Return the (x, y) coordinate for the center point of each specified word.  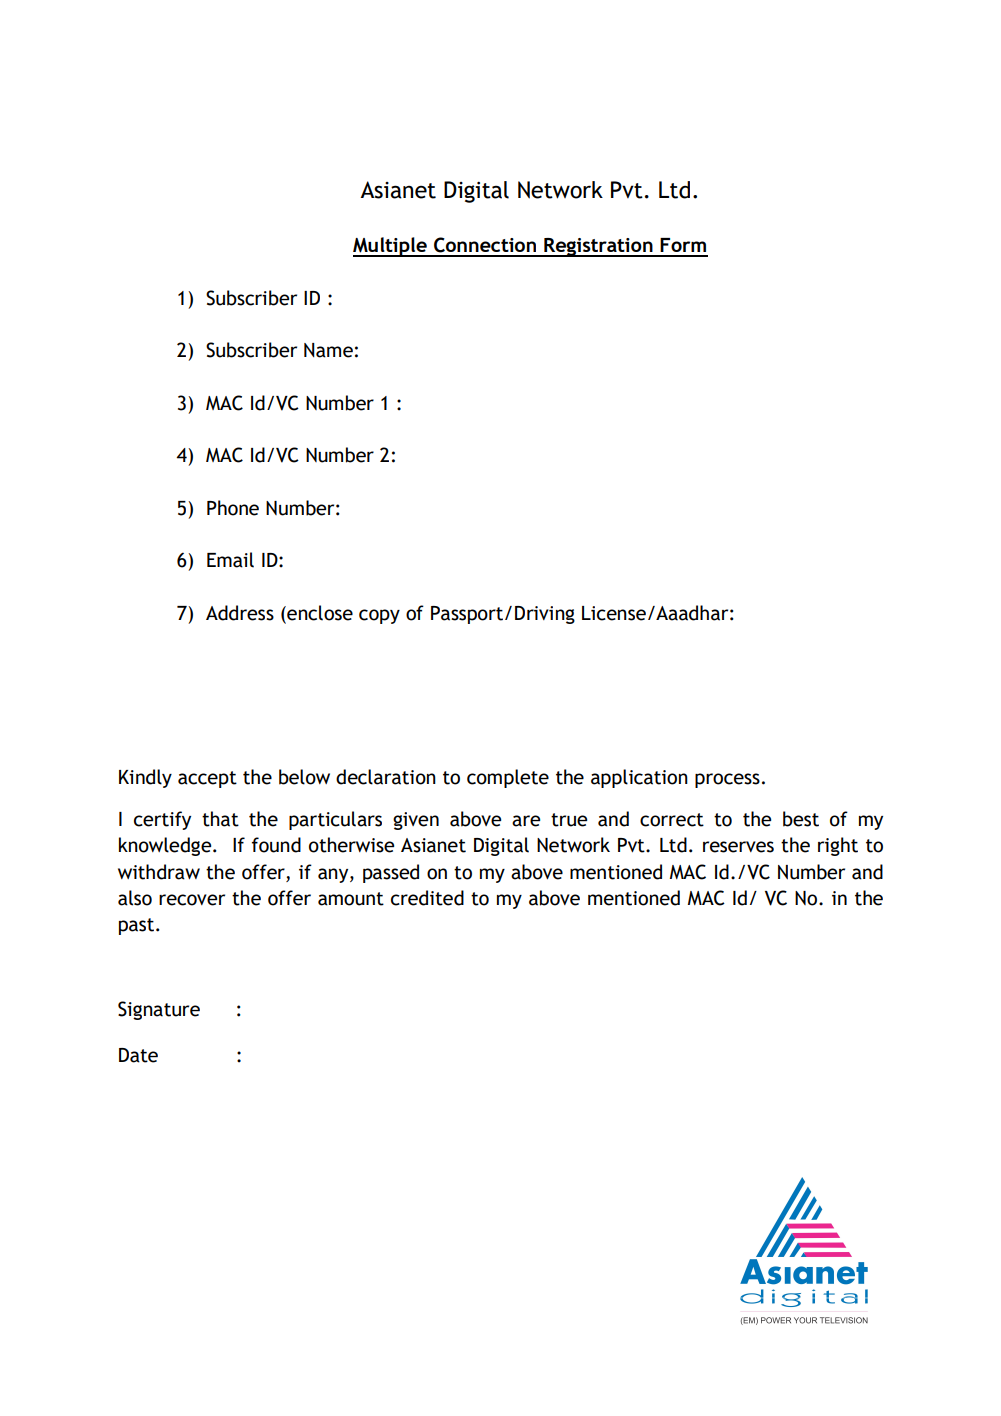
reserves (738, 847)
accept (207, 779)
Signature (159, 1010)
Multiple (391, 247)
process (727, 780)
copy (379, 616)
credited (427, 898)
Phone (233, 508)
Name (328, 350)
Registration (598, 247)
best (801, 819)
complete (508, 778)
